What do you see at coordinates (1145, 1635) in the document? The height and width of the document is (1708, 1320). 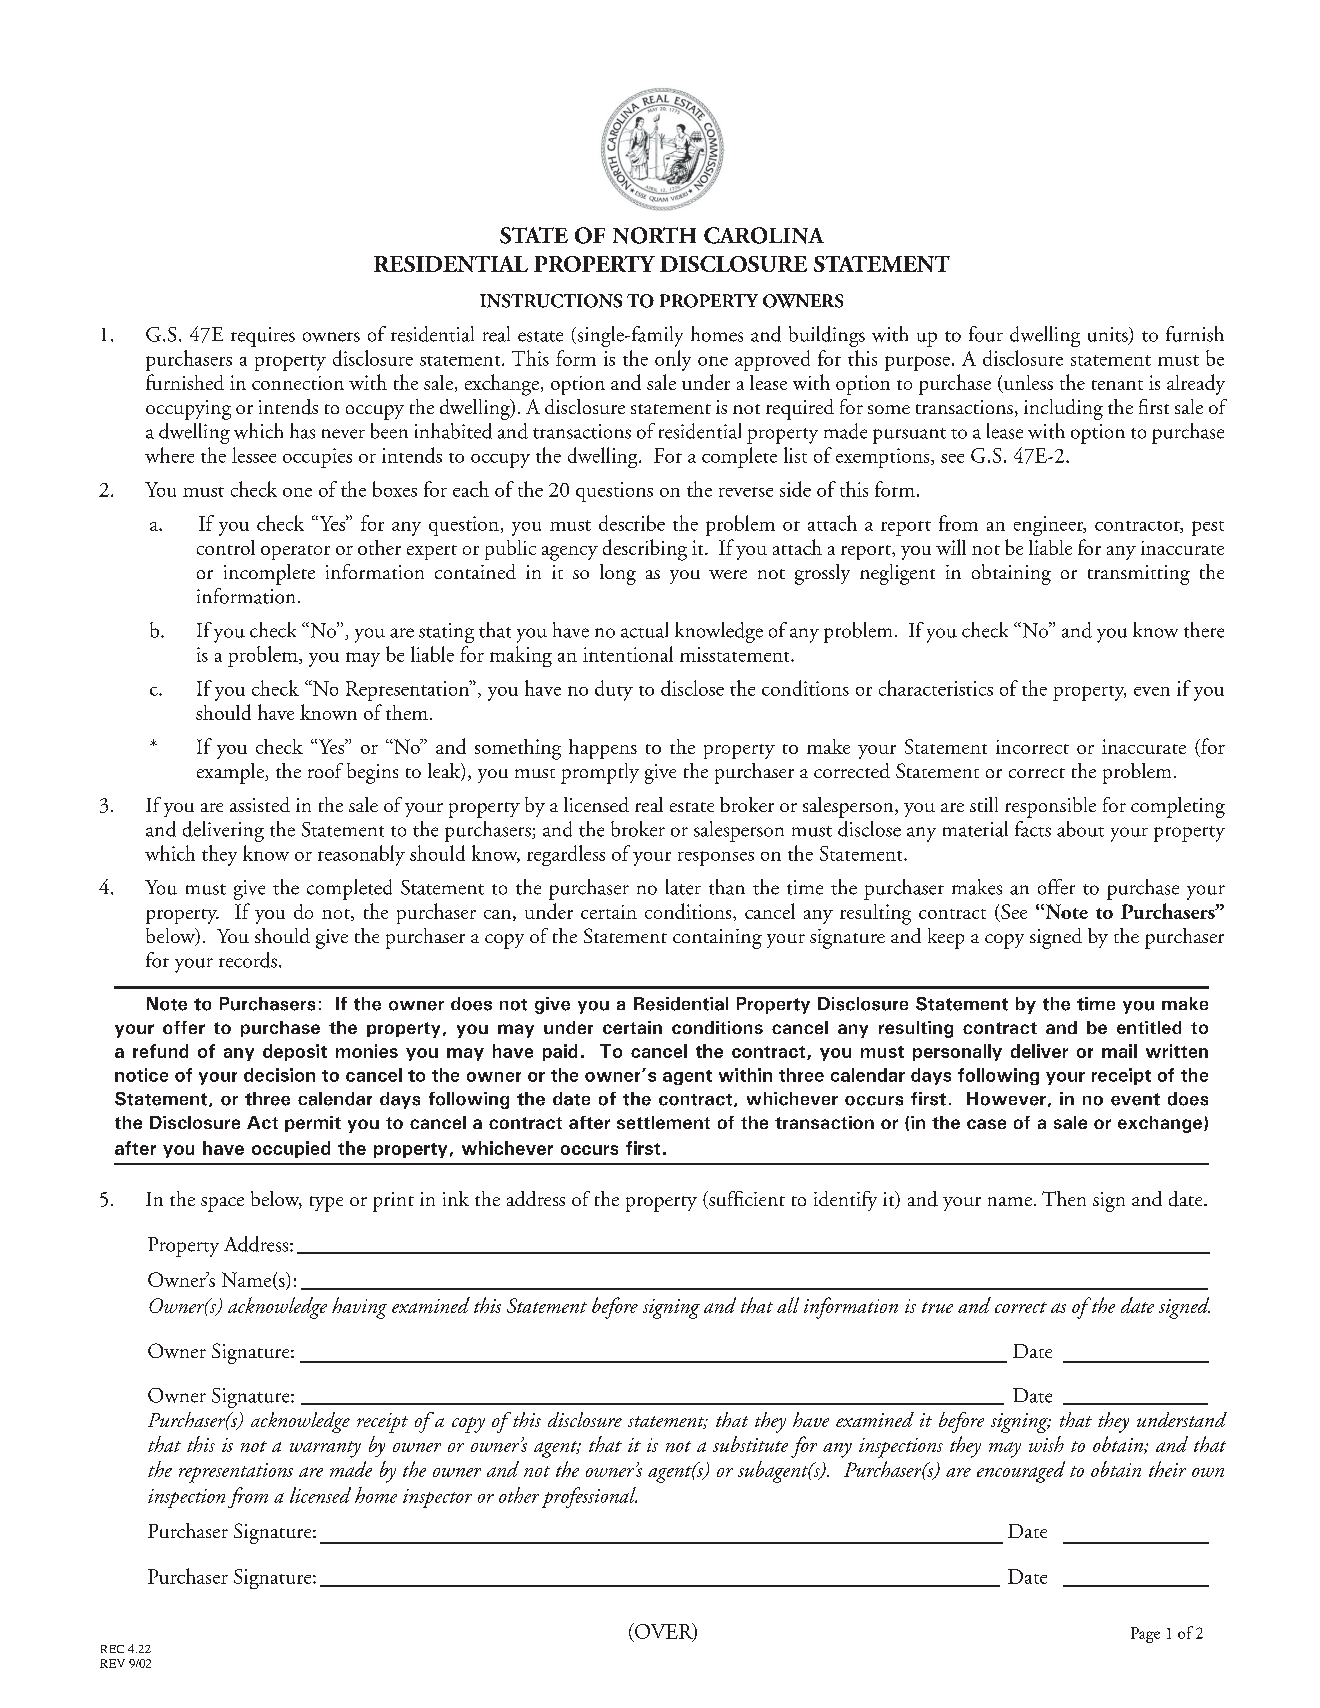 I see `Page` at bounding box center [1145, 1635].
